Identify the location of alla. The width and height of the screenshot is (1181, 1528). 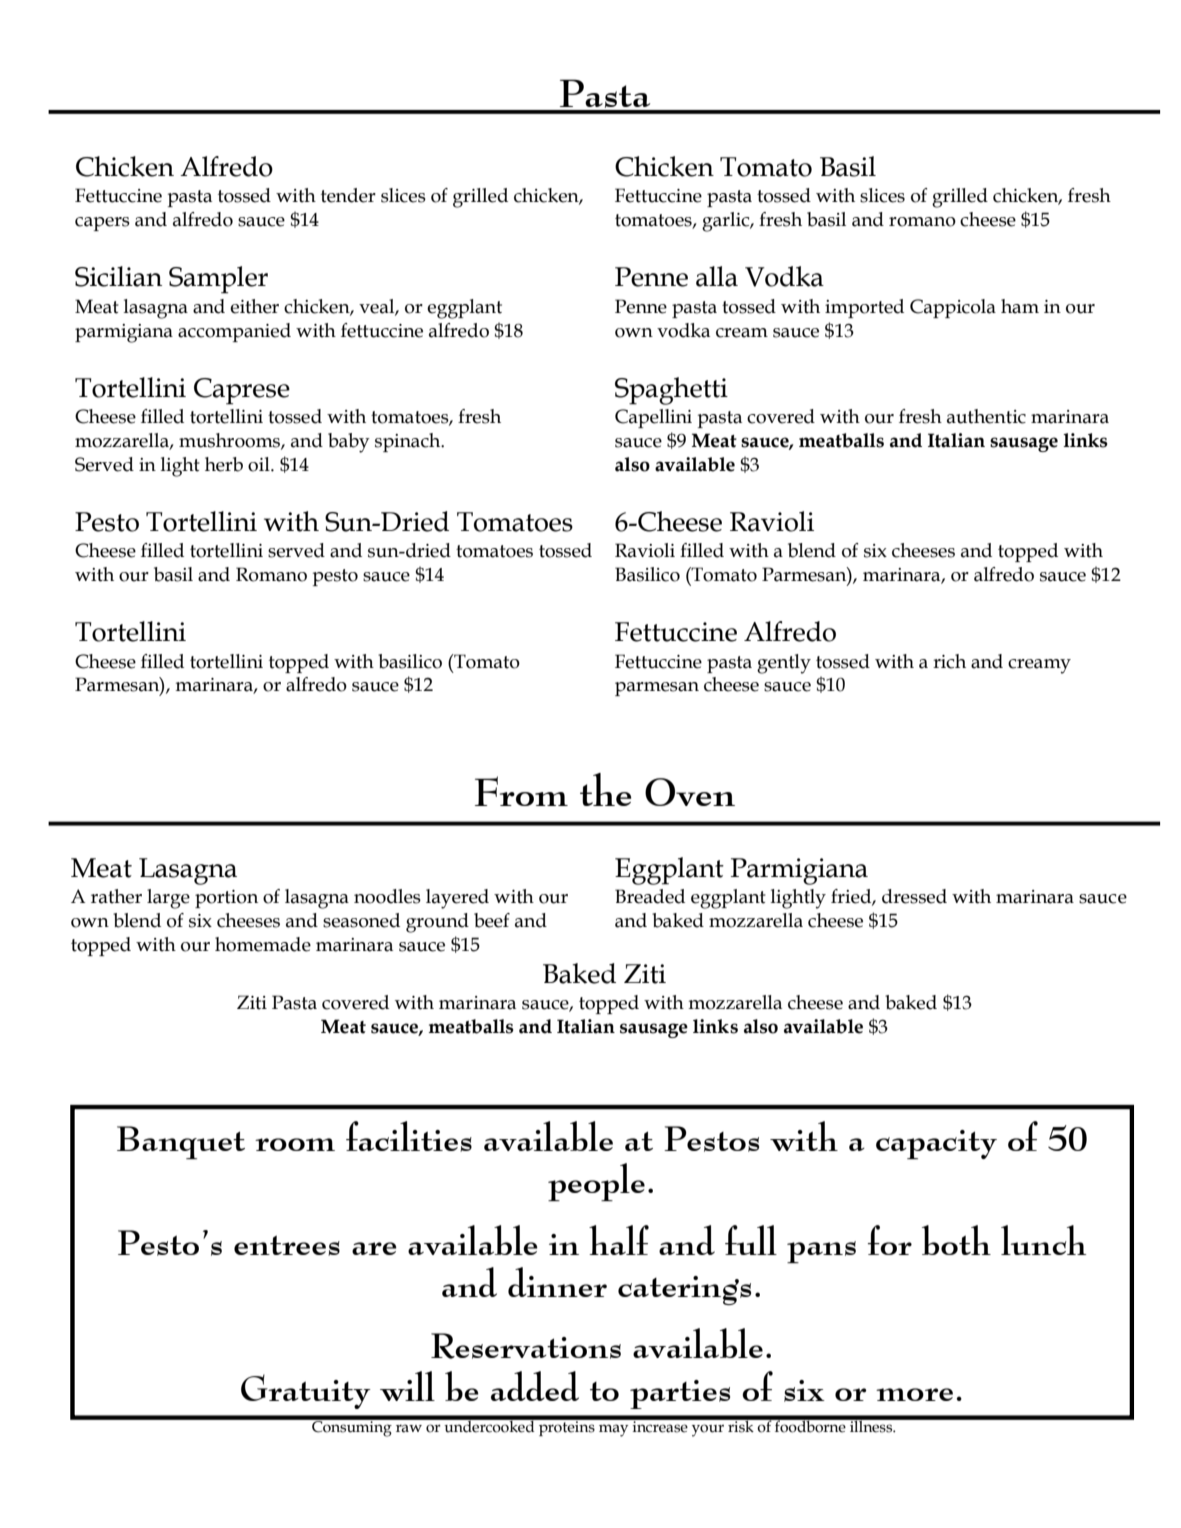
(717, 276).
